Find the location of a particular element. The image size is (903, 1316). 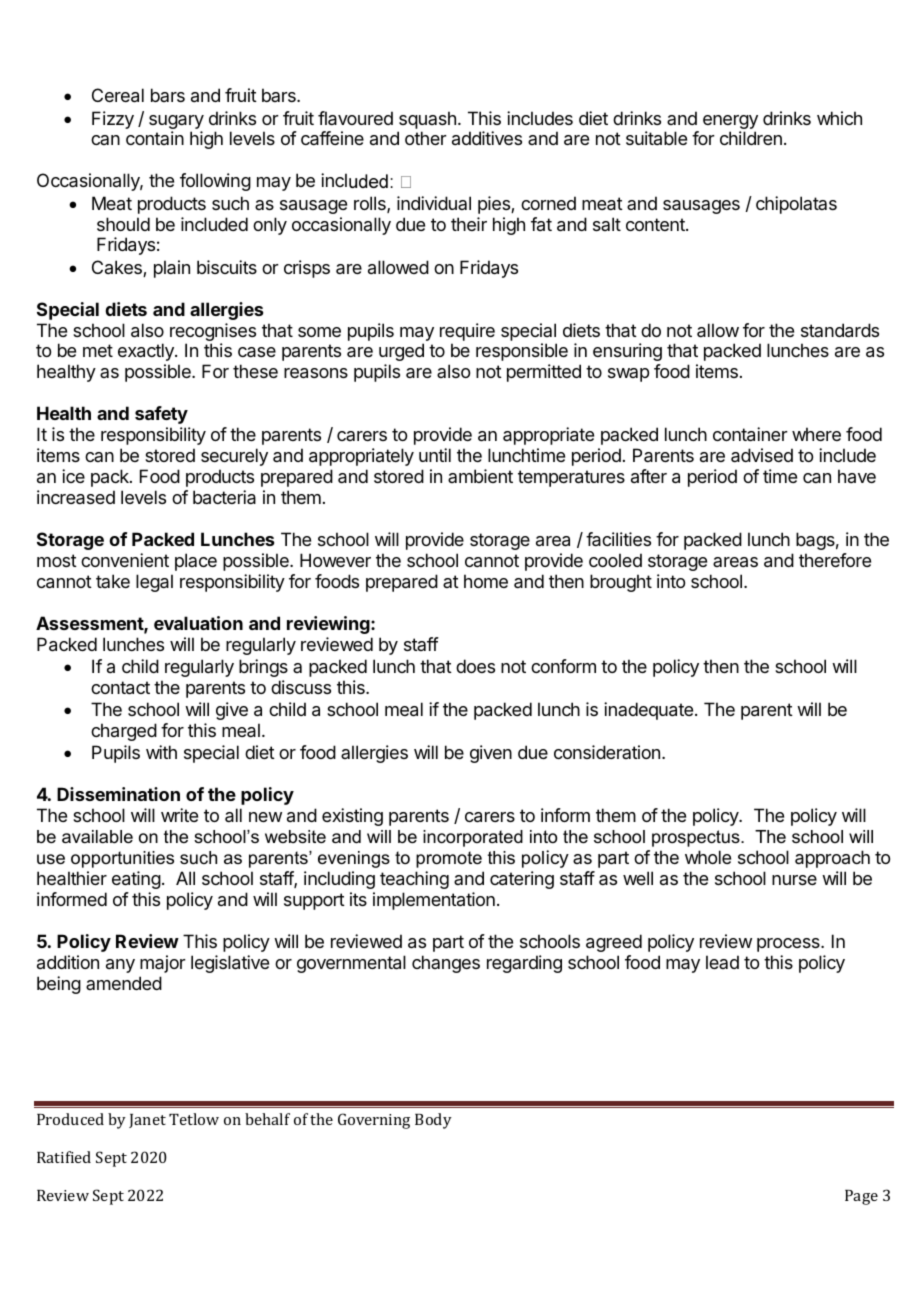

advised is located at coordinates (762, 455).
